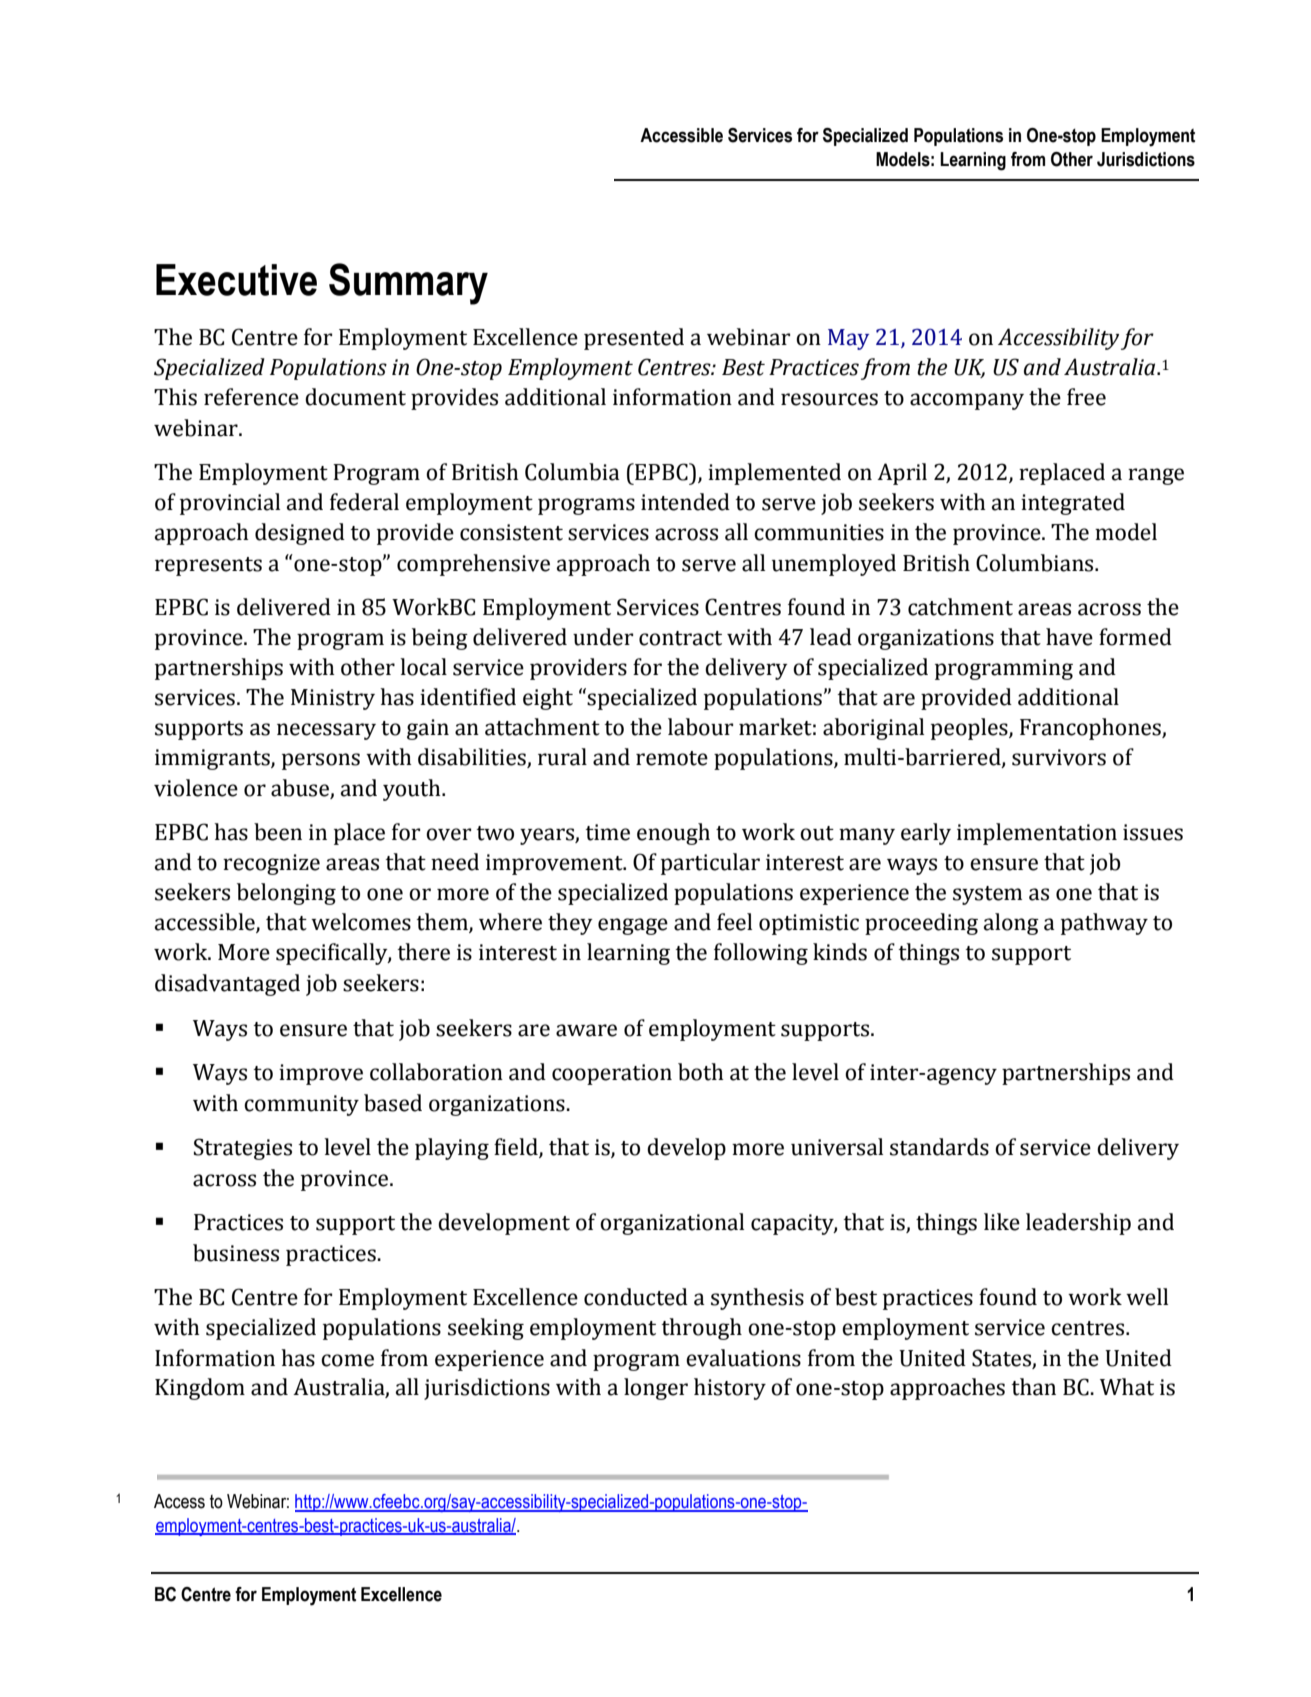 This screenshot has width=1311, height=1697. Describe the element at coordinates (236, 280) in the screenshot. I see `Executive` at that location.
